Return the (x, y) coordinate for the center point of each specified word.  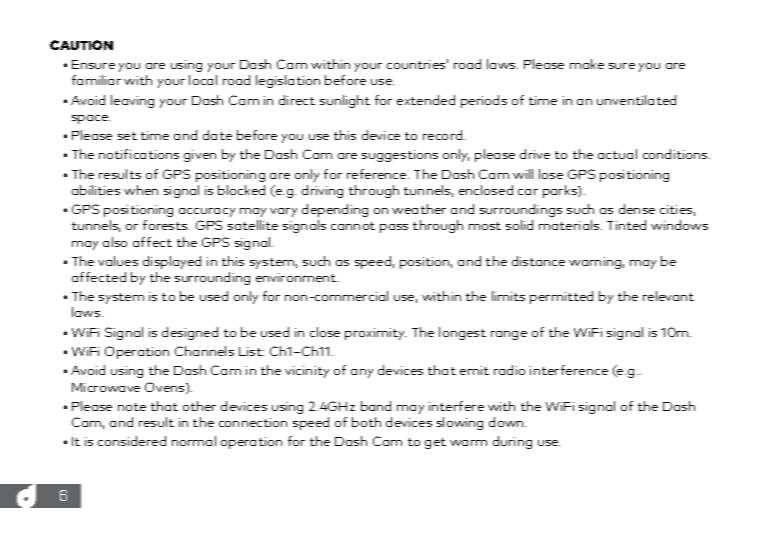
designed (190, 333)
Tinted (626, 225)
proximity (375, 334)
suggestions (400, 156)
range (509, 335)
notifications (139, 154)
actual (617, 154)
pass (394, 228)
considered (132, 441)
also (115, 242)
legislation (288, 81)
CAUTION (81, 45)
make (587, 64)
